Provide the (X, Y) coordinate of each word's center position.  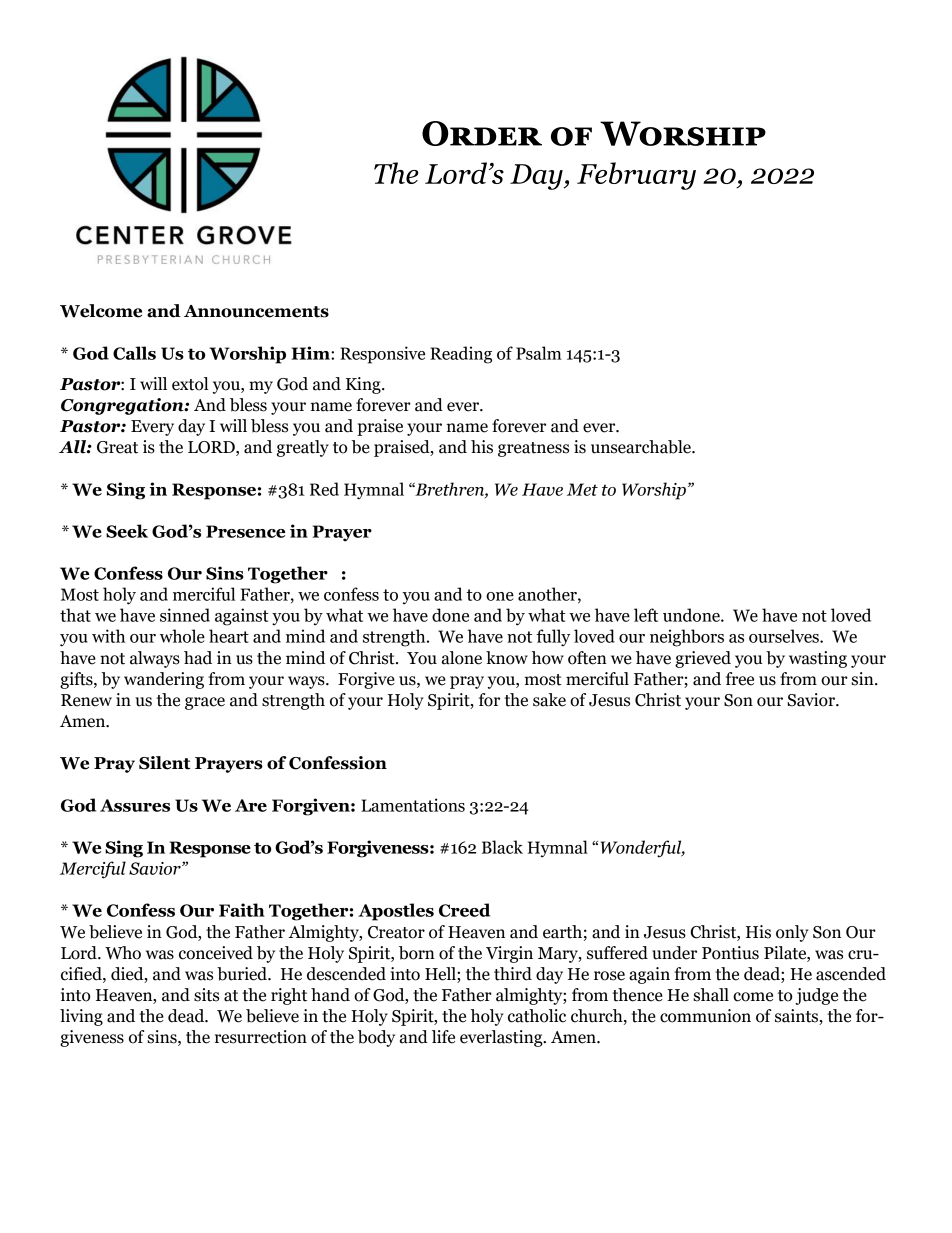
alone (462, 658)
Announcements (256, 311)
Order (482, 133)
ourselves (785, 636)
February (636, 176)
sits (206, 995)
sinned (185, 615)
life (443, 1037)
